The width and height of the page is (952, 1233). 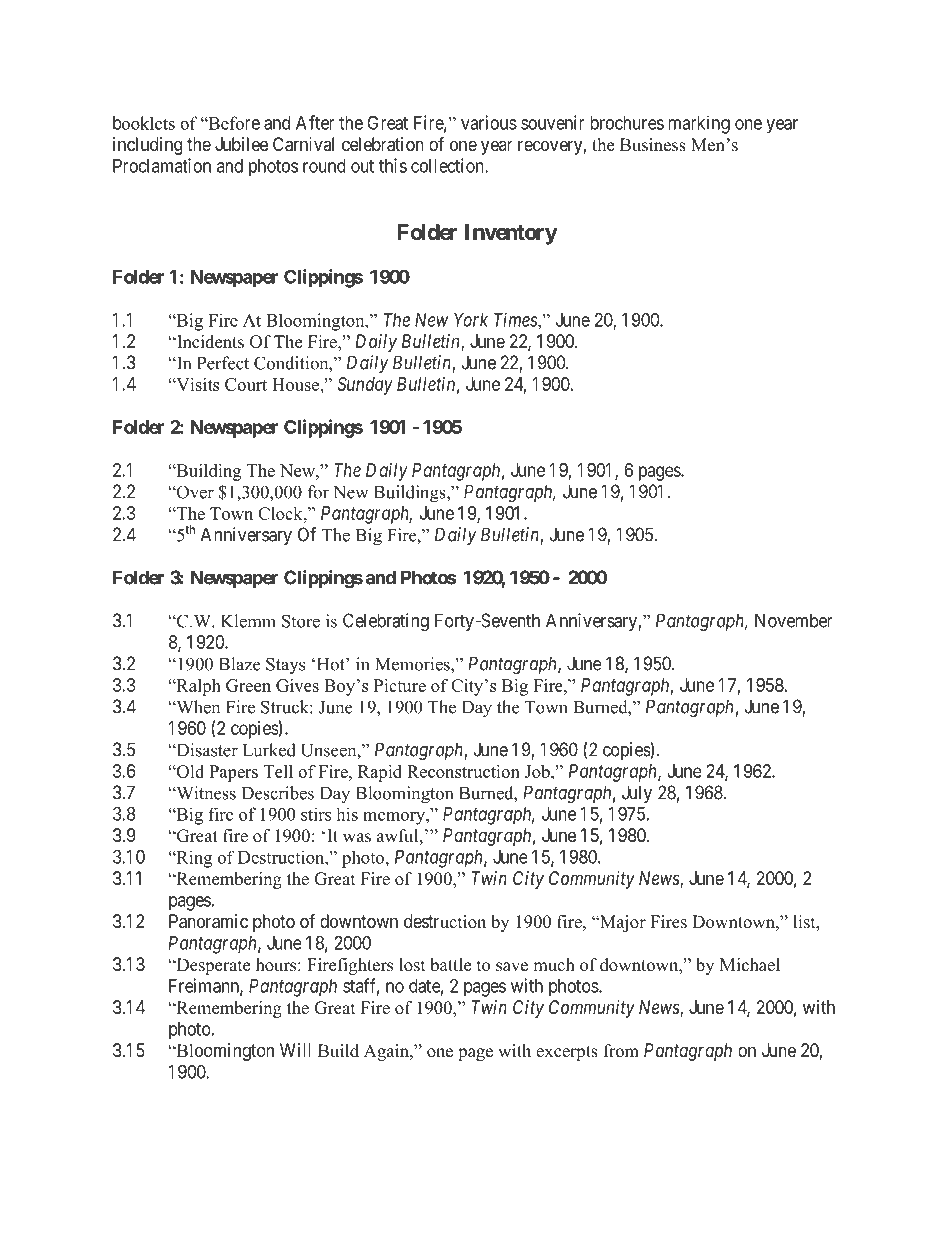 What do you see at coordinates (699, 124) in the page?
I see `marking` at bounding box center [699, 124].
